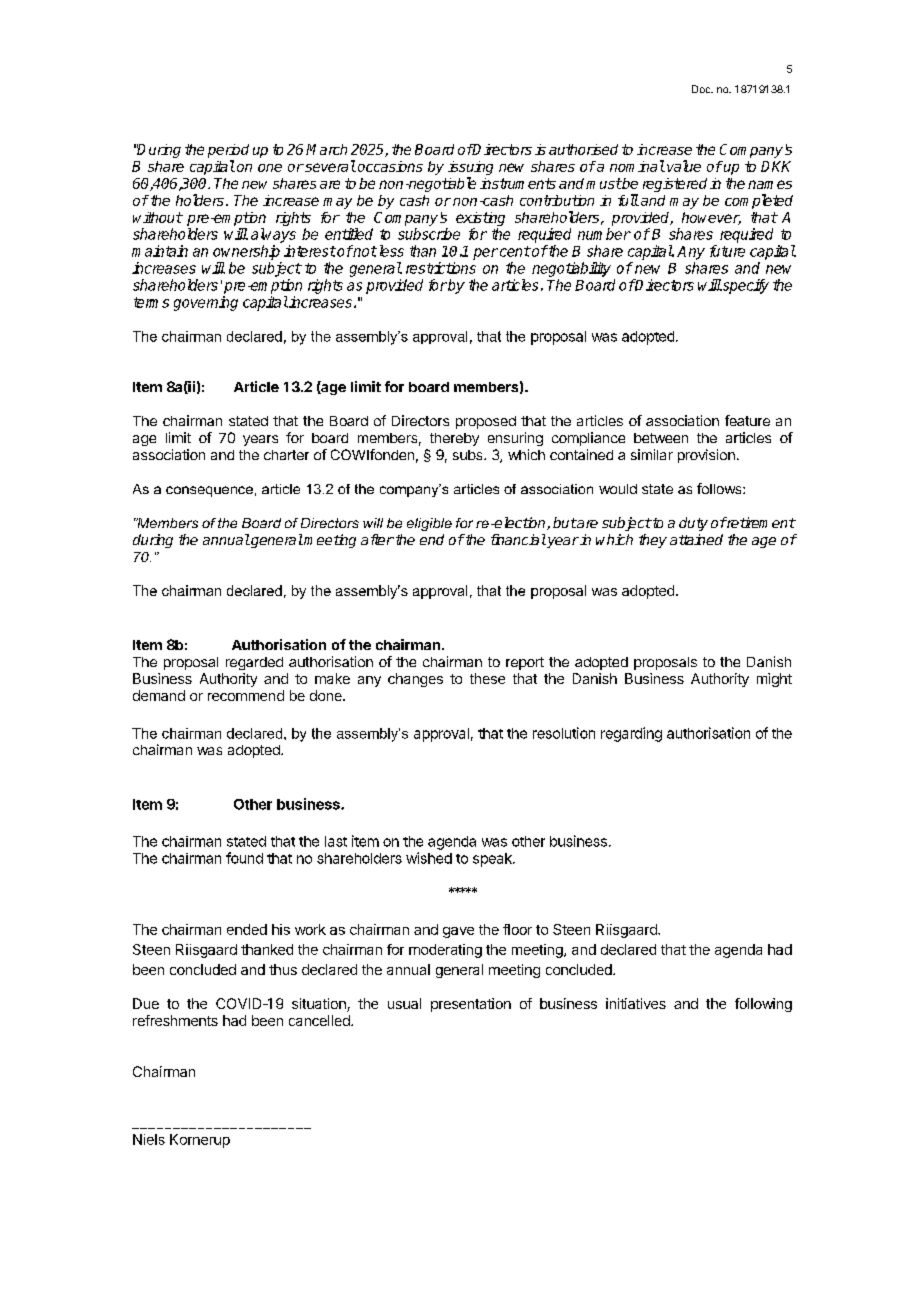  What do you see at coordinates (487, 678) in the page?
I see `these` at bounding box center [487, 678].
